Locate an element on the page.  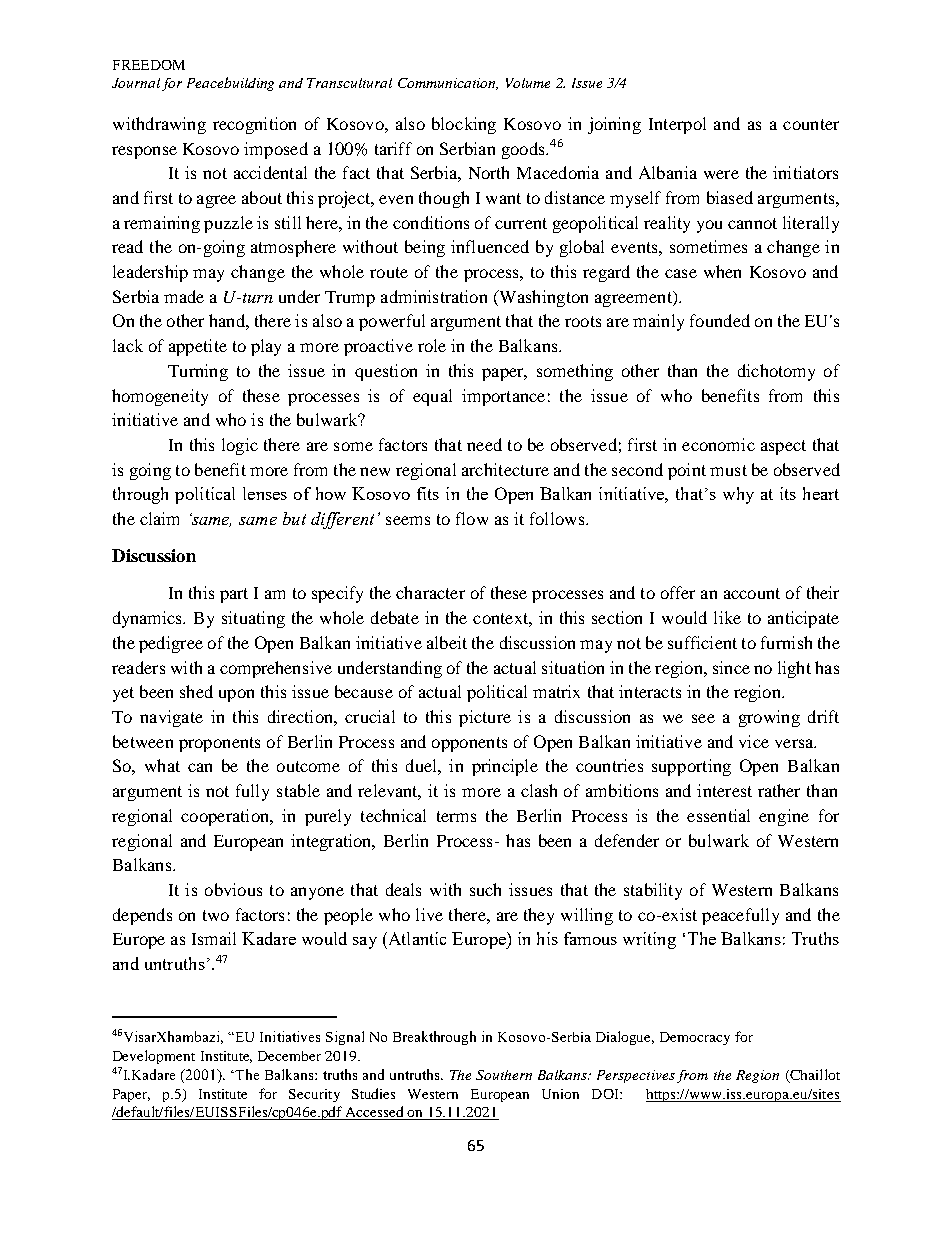
role is located at coordinates (432, 345).
